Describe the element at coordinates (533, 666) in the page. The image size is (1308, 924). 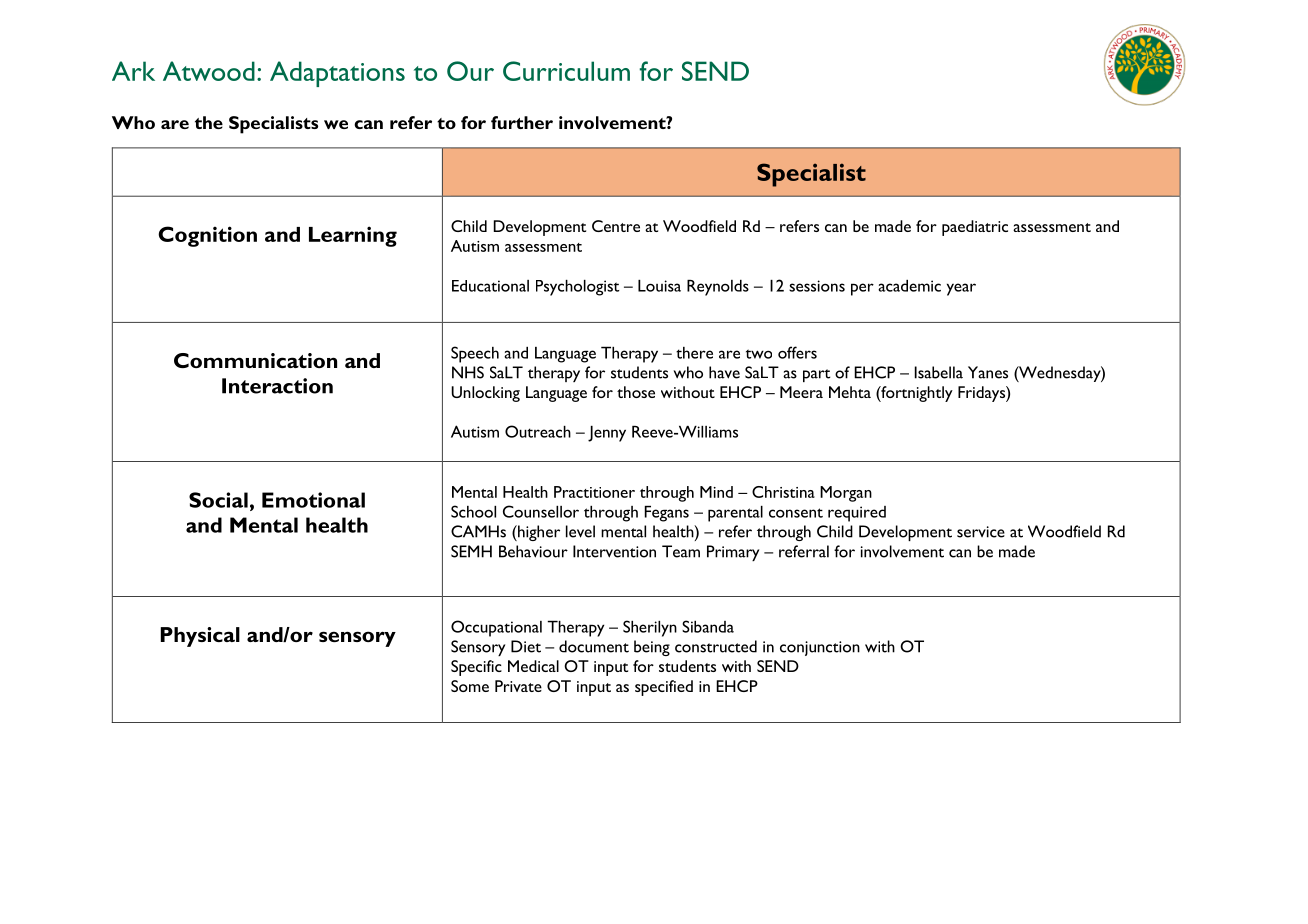
I see `Medical` at that location.
